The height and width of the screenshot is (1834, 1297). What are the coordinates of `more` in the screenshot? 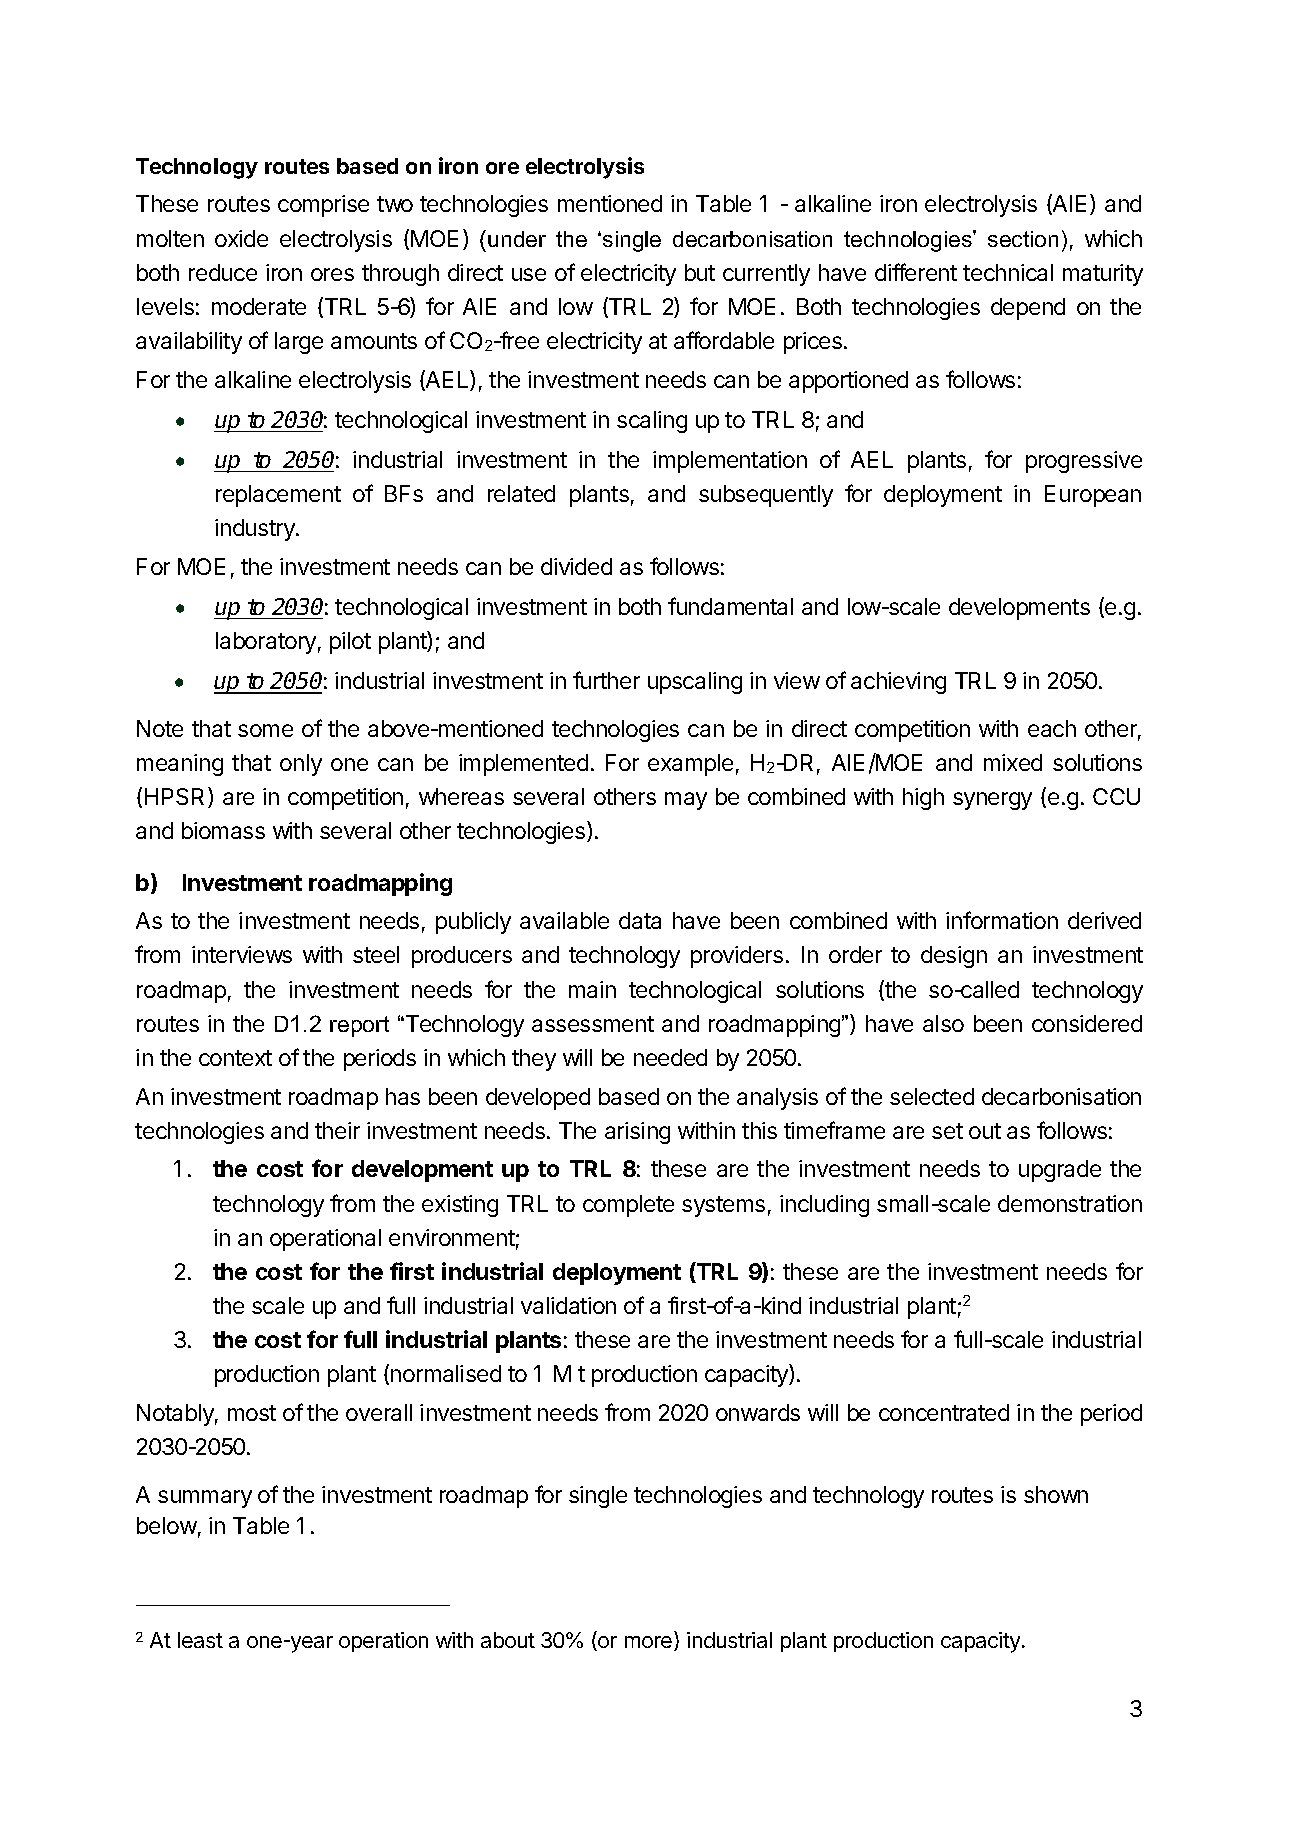 It's located at (650, 1643).
